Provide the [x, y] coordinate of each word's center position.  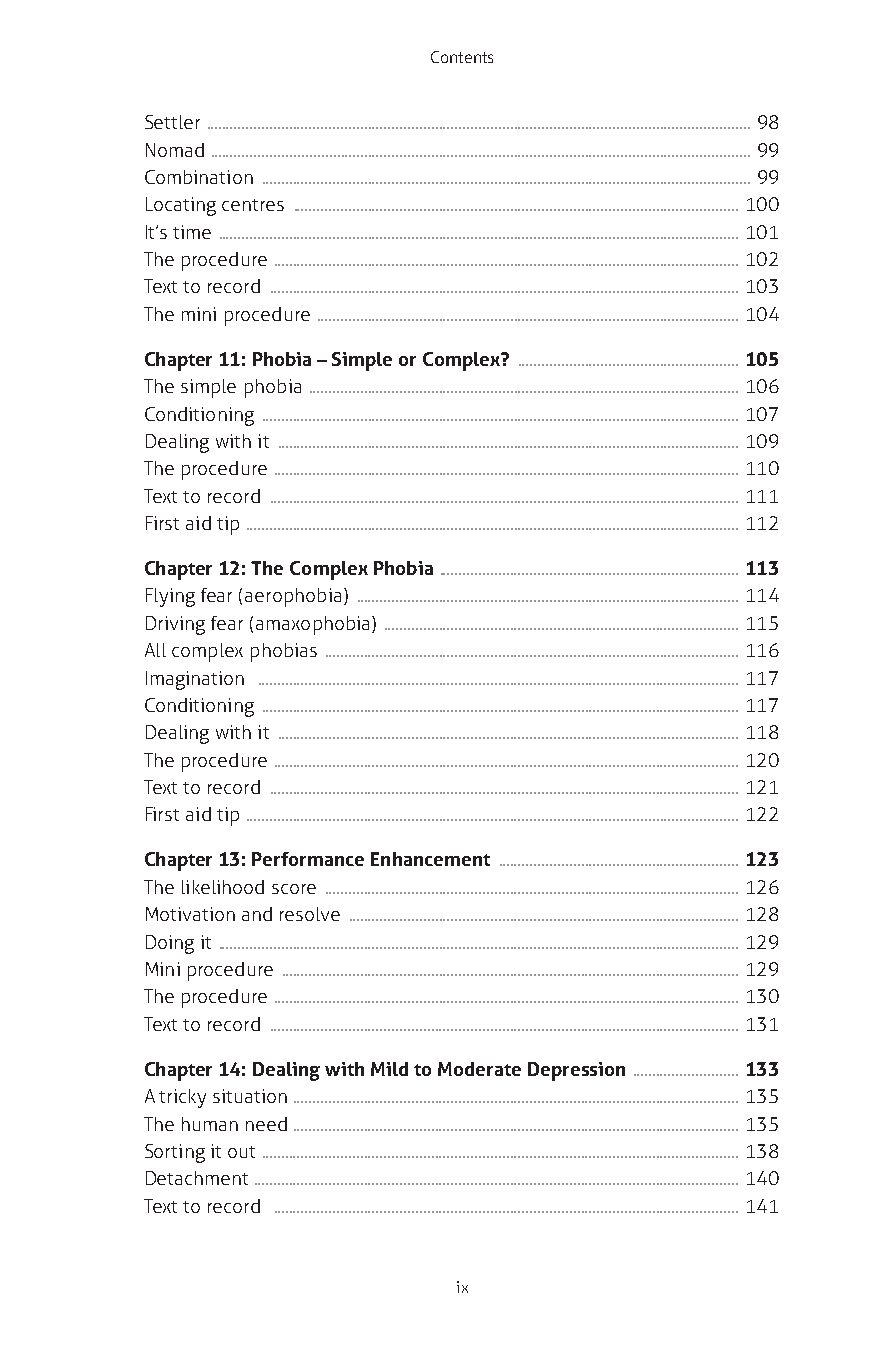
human [210, 1124]
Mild [389, 1069]
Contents [462, 57]
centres [253, 205]
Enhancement [430, 859]
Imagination [195, 680]
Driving [175, 625]
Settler [172, 122]
